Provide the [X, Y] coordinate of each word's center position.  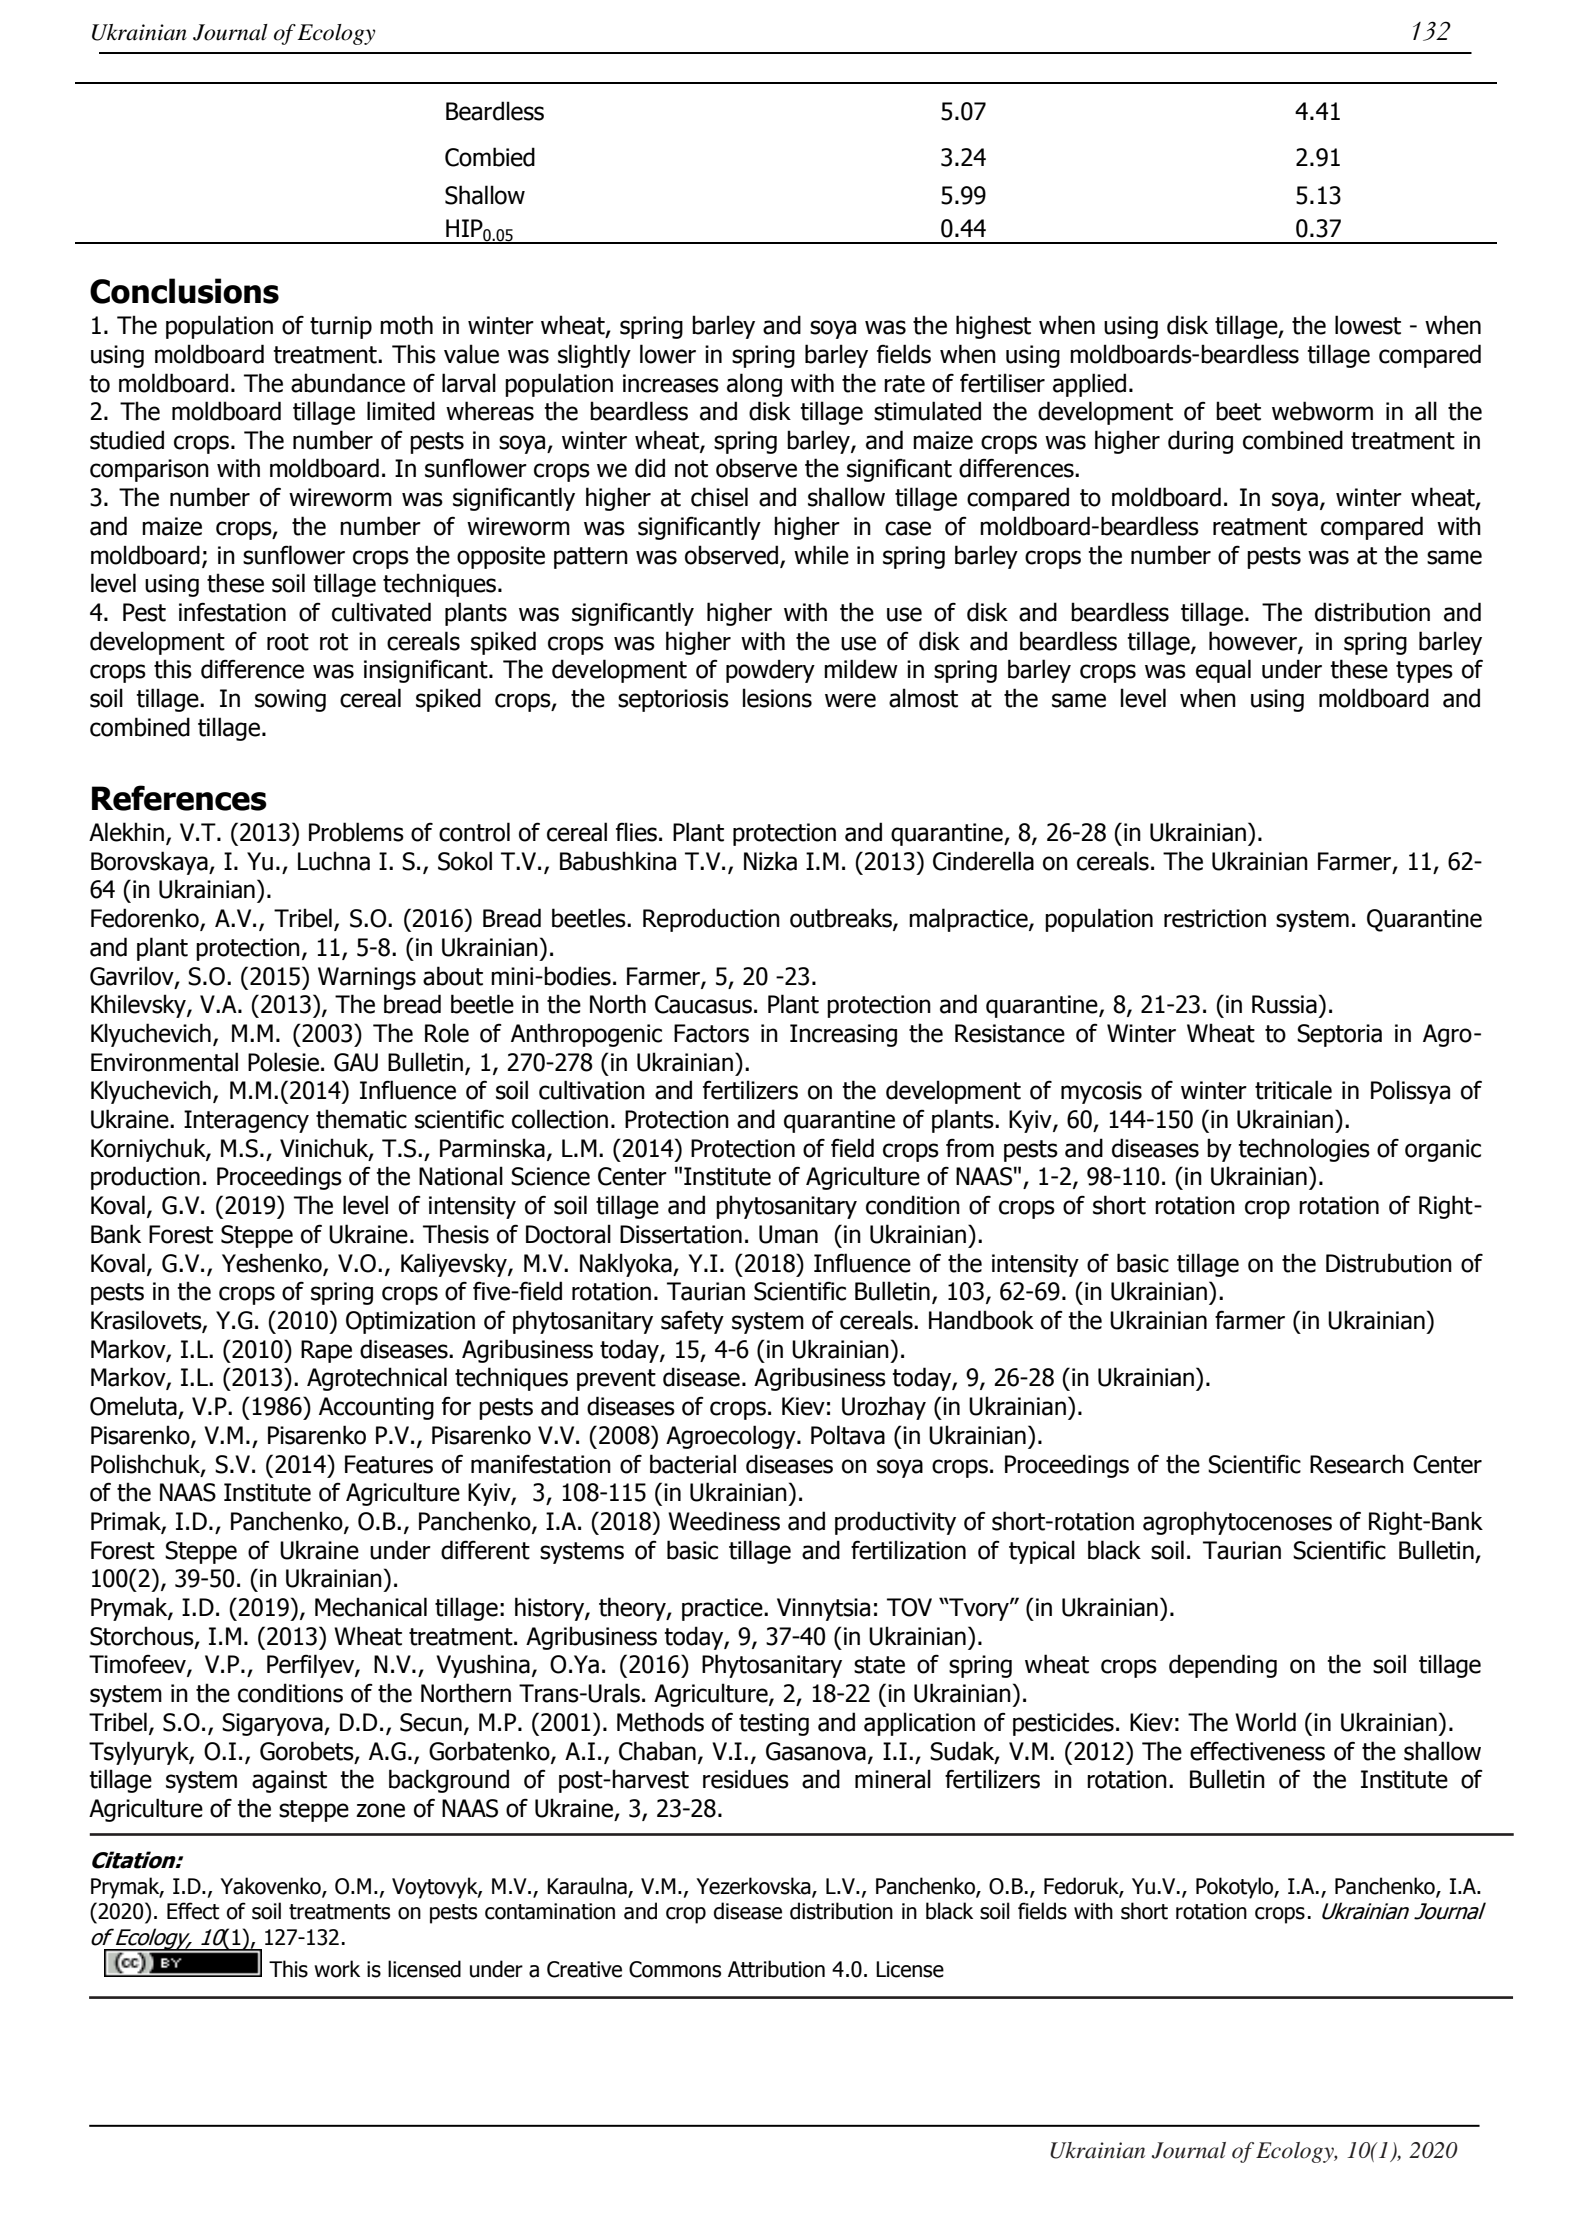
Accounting [376, 1408]
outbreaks [842, 919]
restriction [1215, 918]
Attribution [776, 1969]
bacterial [693, 1464]
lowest [1368, 325]
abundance [348, 383]
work [337, 1969]
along [754, 385]
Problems [356, 832]
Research [1357, 1464]
